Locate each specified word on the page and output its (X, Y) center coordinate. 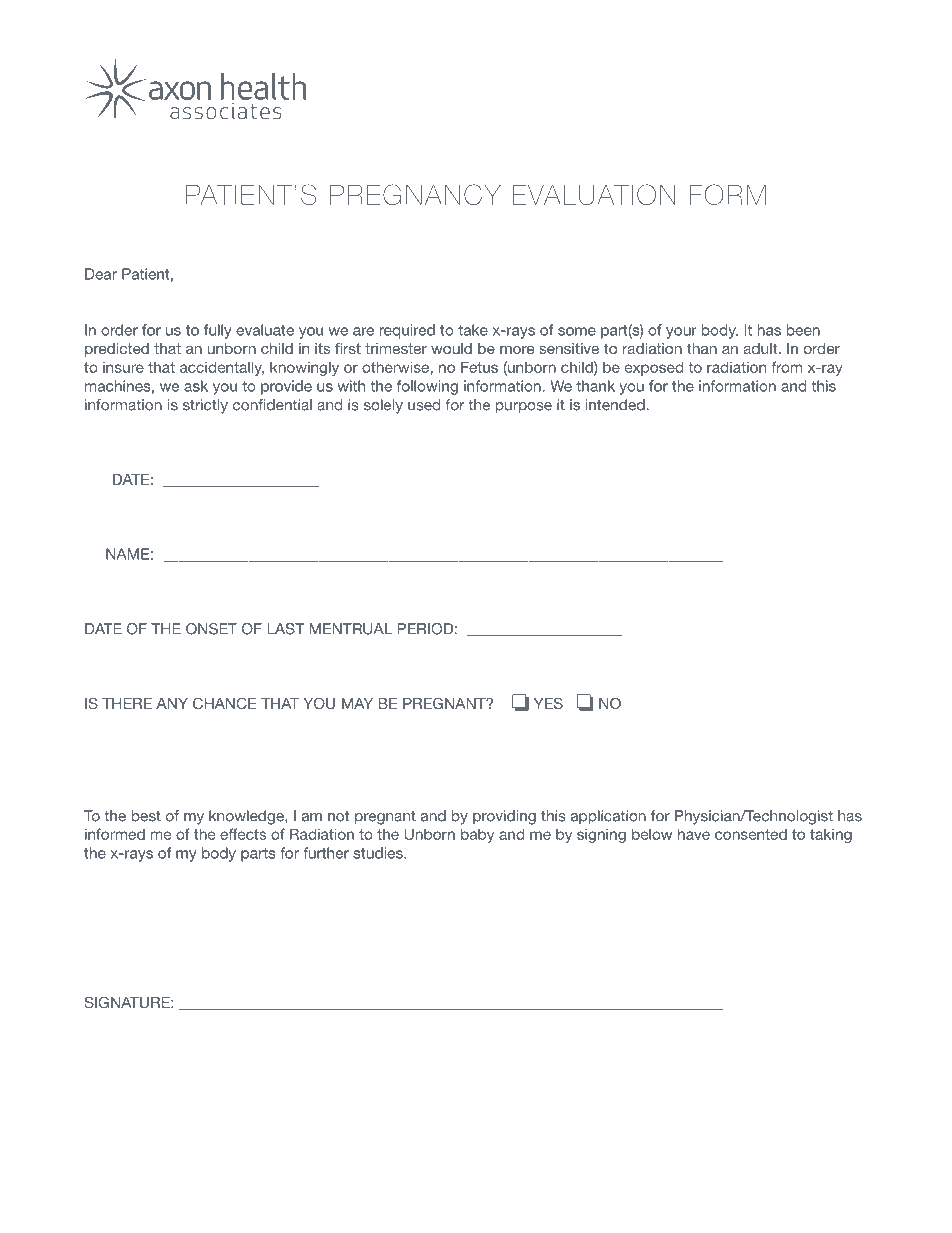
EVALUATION (594, 194)
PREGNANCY (415, 194)
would (451, 348)
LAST (285, 629)
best (146, 816)
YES (548, 703)
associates (226, 111)
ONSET (211, 629)
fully (218, 331)
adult (761, 348)
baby (477, 835)
